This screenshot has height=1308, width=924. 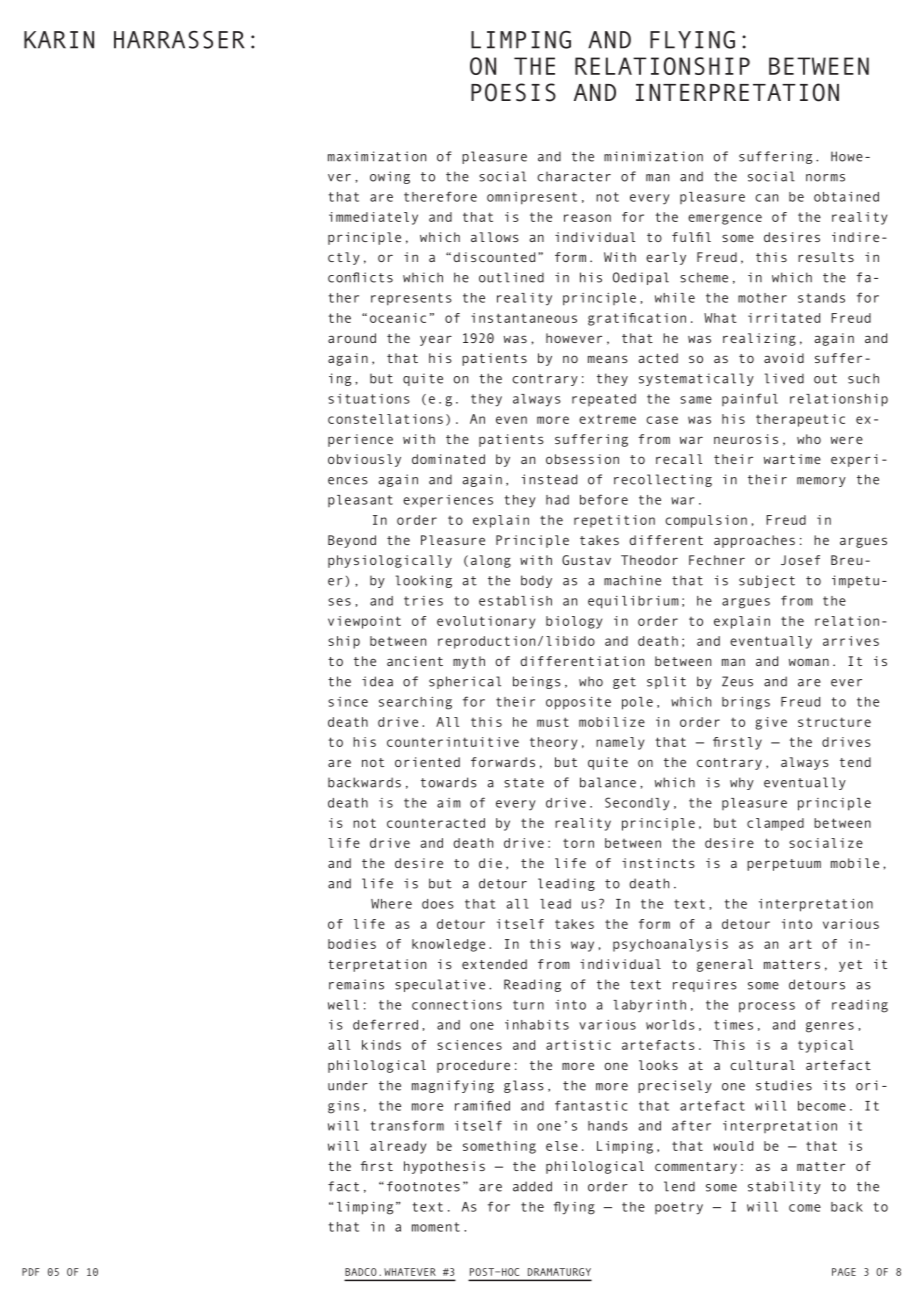 I want to click on bodies, so click(x=352, y=944).
